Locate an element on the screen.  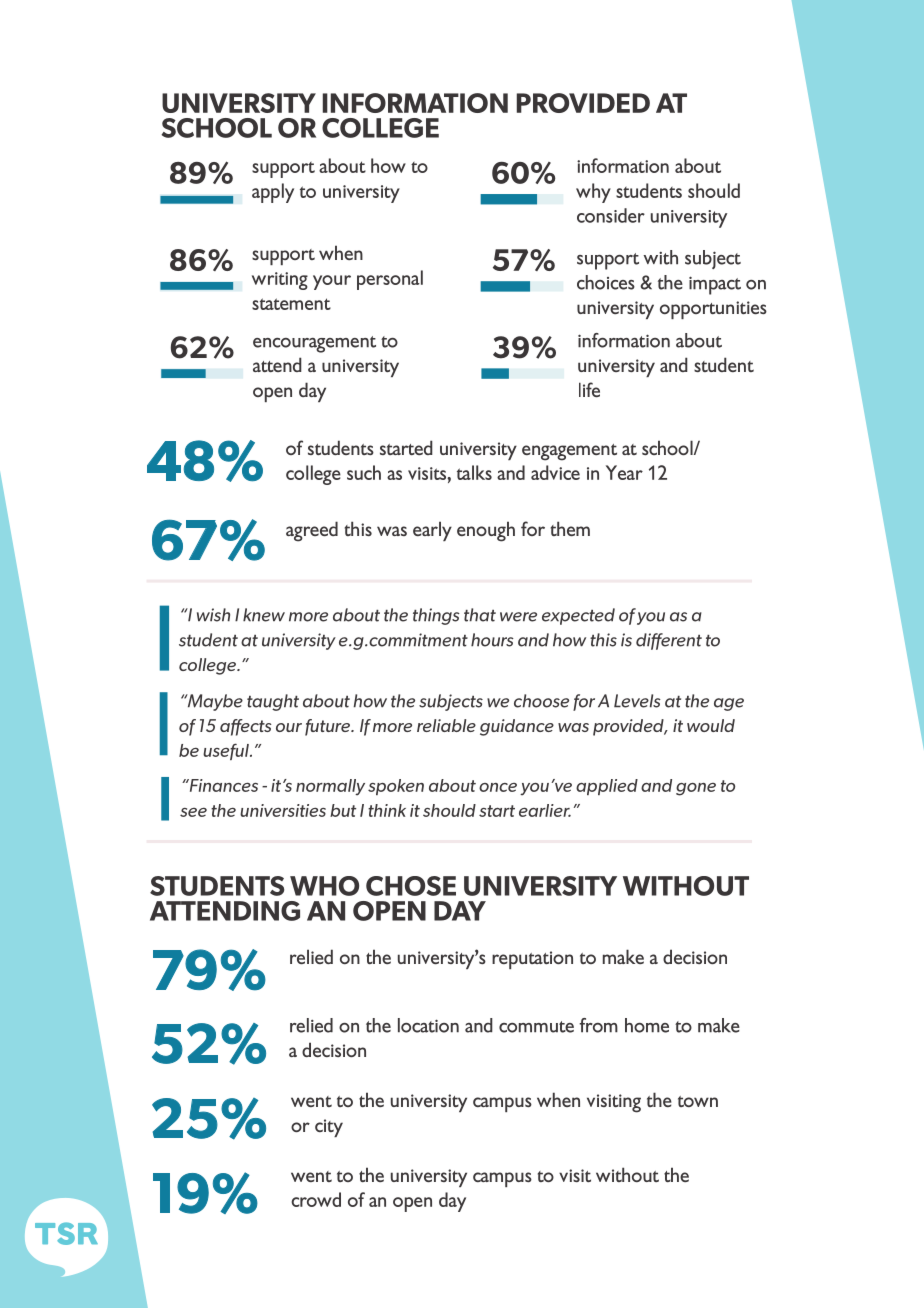
talks is located at coordinates (474, 472).
